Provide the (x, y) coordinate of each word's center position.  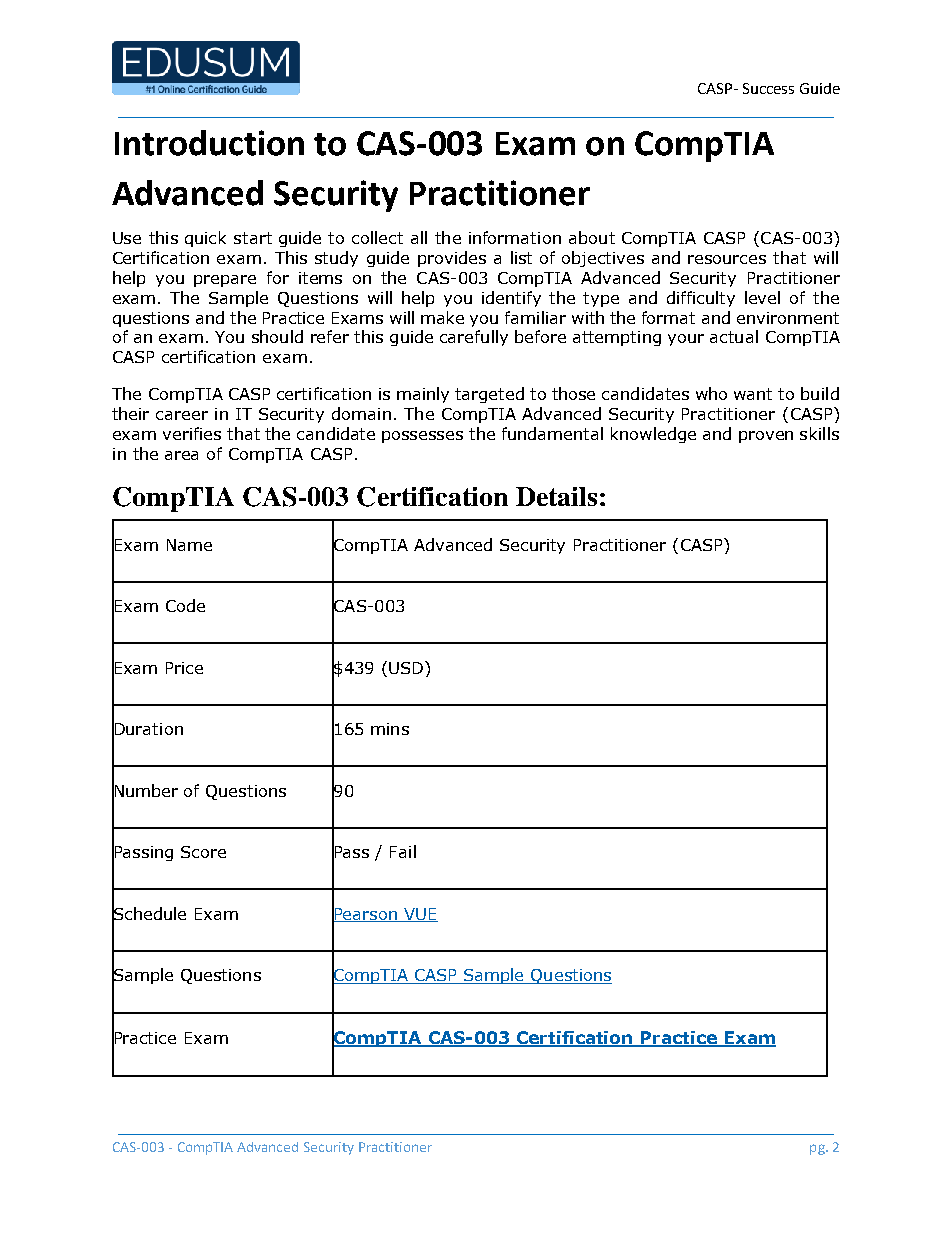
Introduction (209, 143)
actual (734, 336)
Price (184, 668)
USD (406, 668)
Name (189, 545)
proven (766, 437)
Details (556, 496)
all (419, 237)
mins (390, 729)
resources (727, 259)
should (277, 336)
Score (203, 852)
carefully (474, 338)
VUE (420, 915)
